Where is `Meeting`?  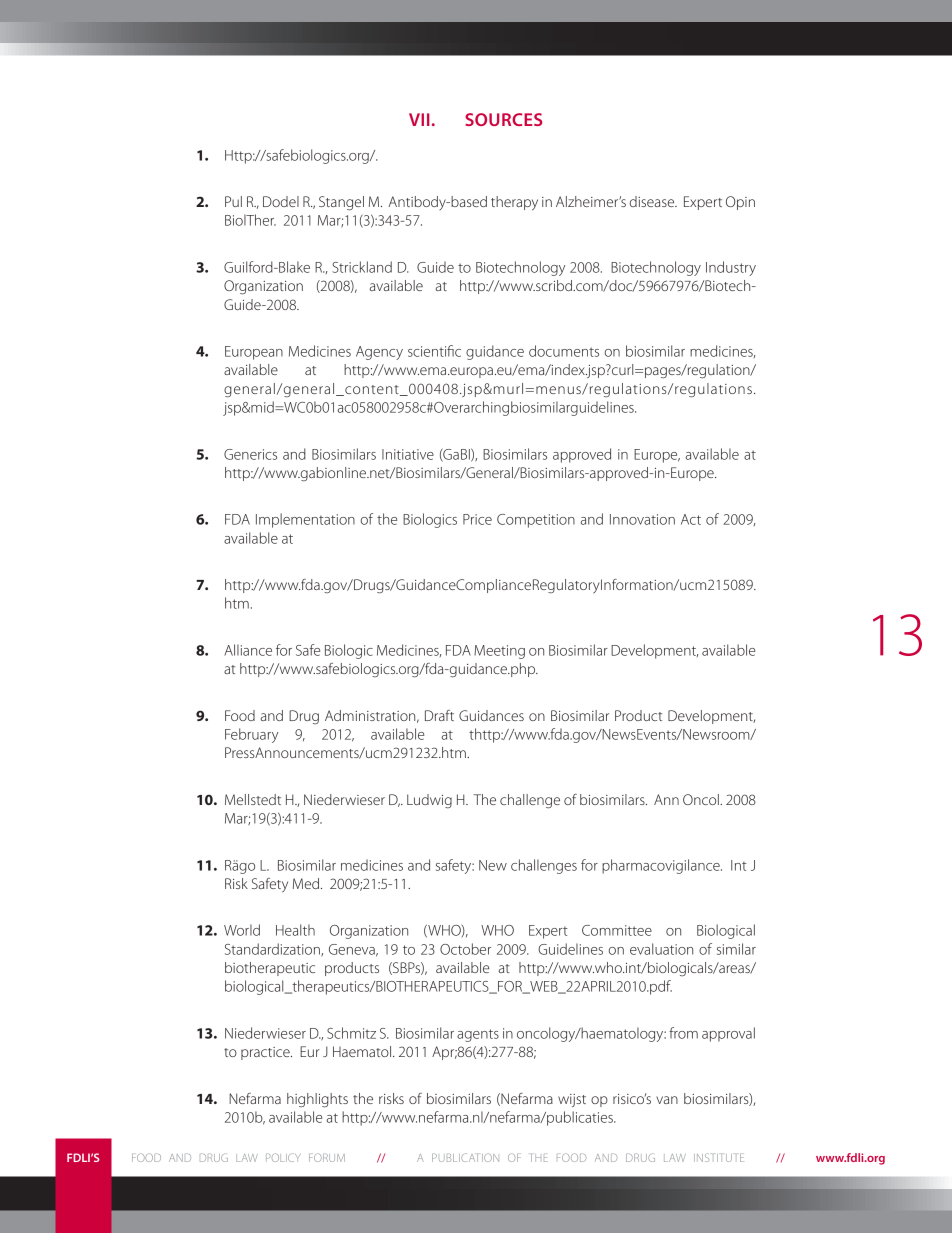 Meeting is located at coordinates (499, 652).
